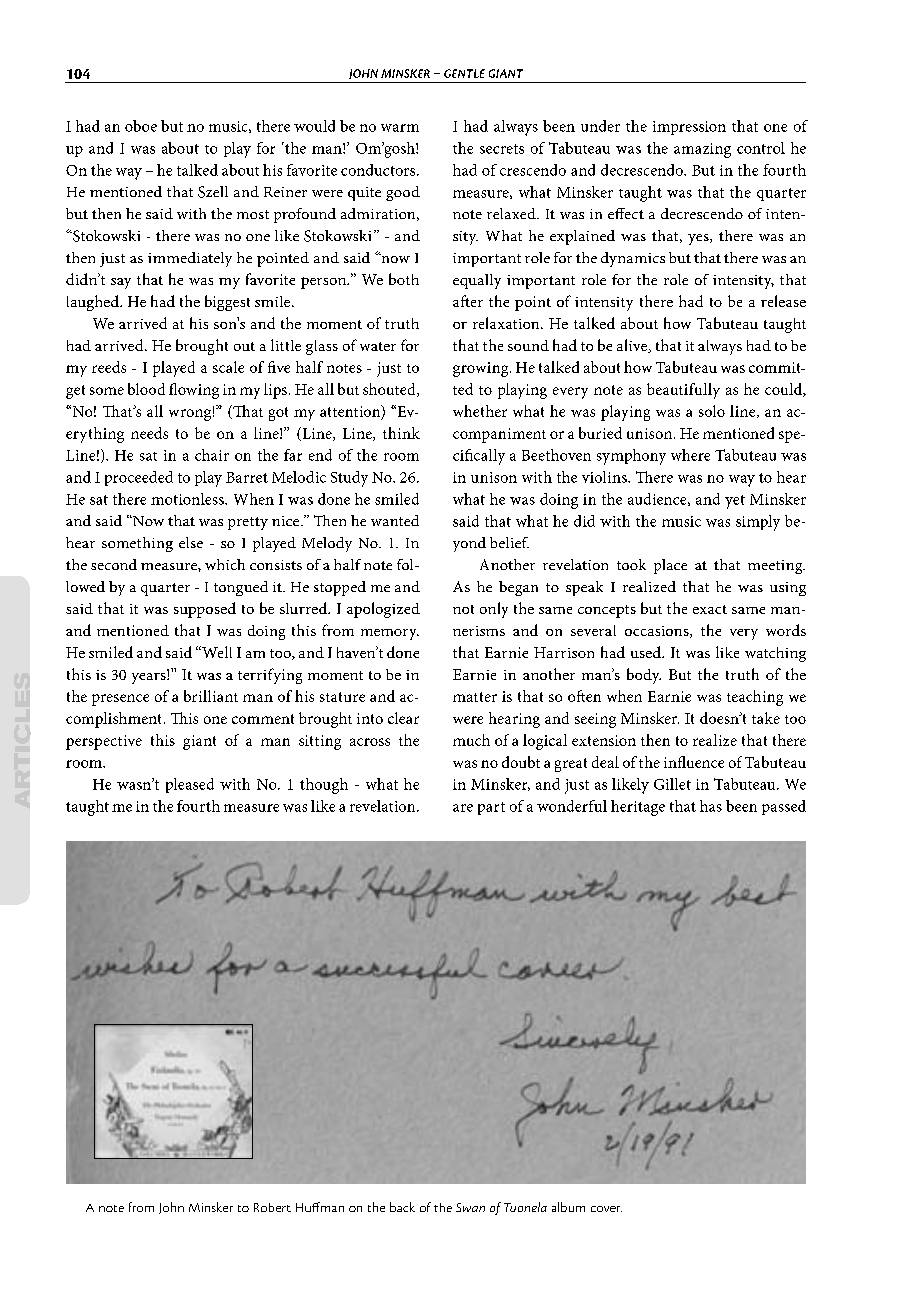 The image size is (905, 1316). Describe the element at coordinates (710, 609) in the screenshot. I see `exact` at that location.
